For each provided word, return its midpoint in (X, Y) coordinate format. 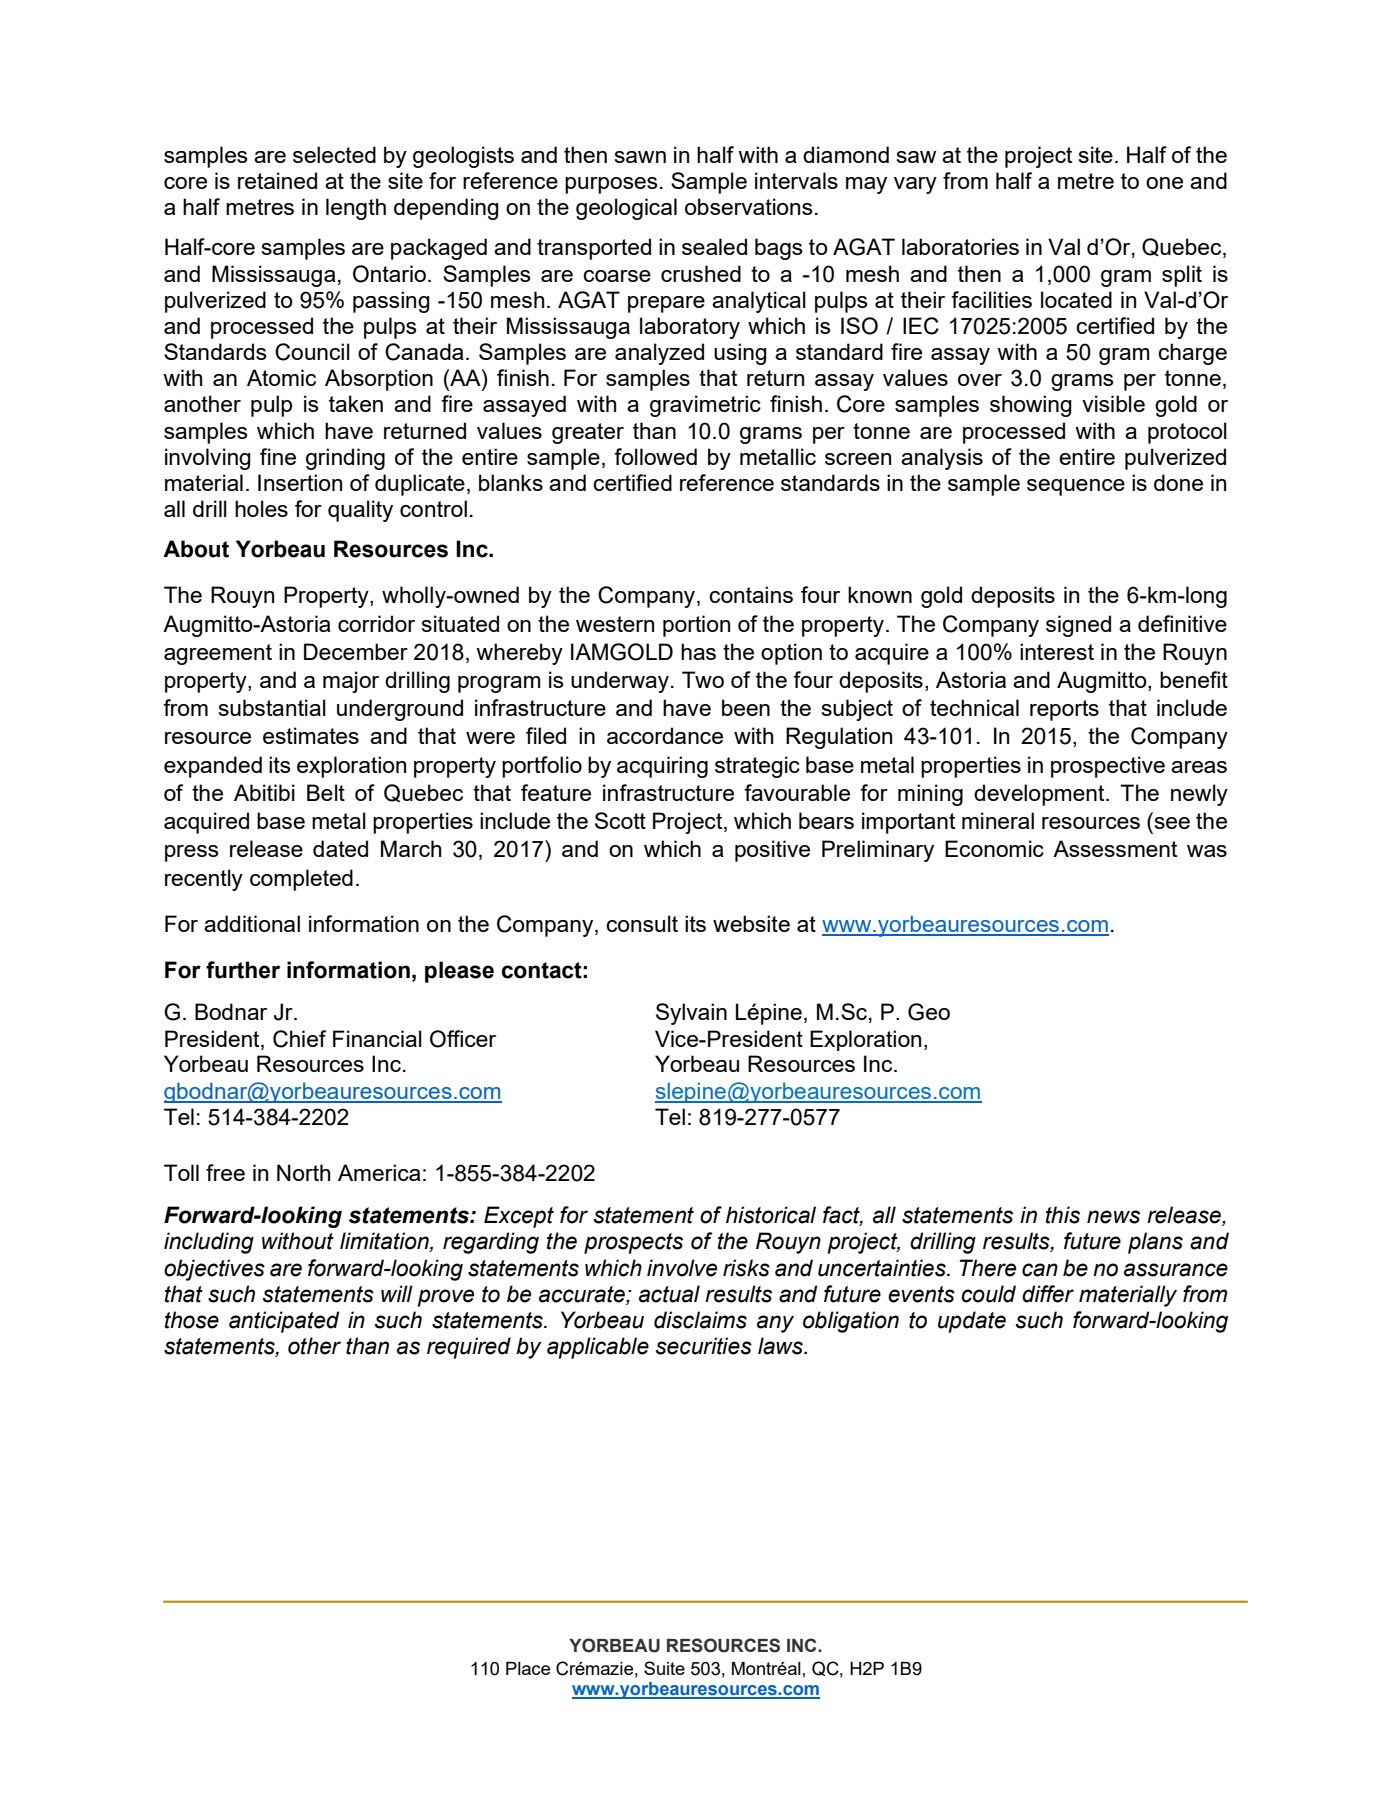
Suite (664, 1668)
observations (749, 206)
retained (277, 180)
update (972, 1322)
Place (528, 1668)
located (1076, 299)
